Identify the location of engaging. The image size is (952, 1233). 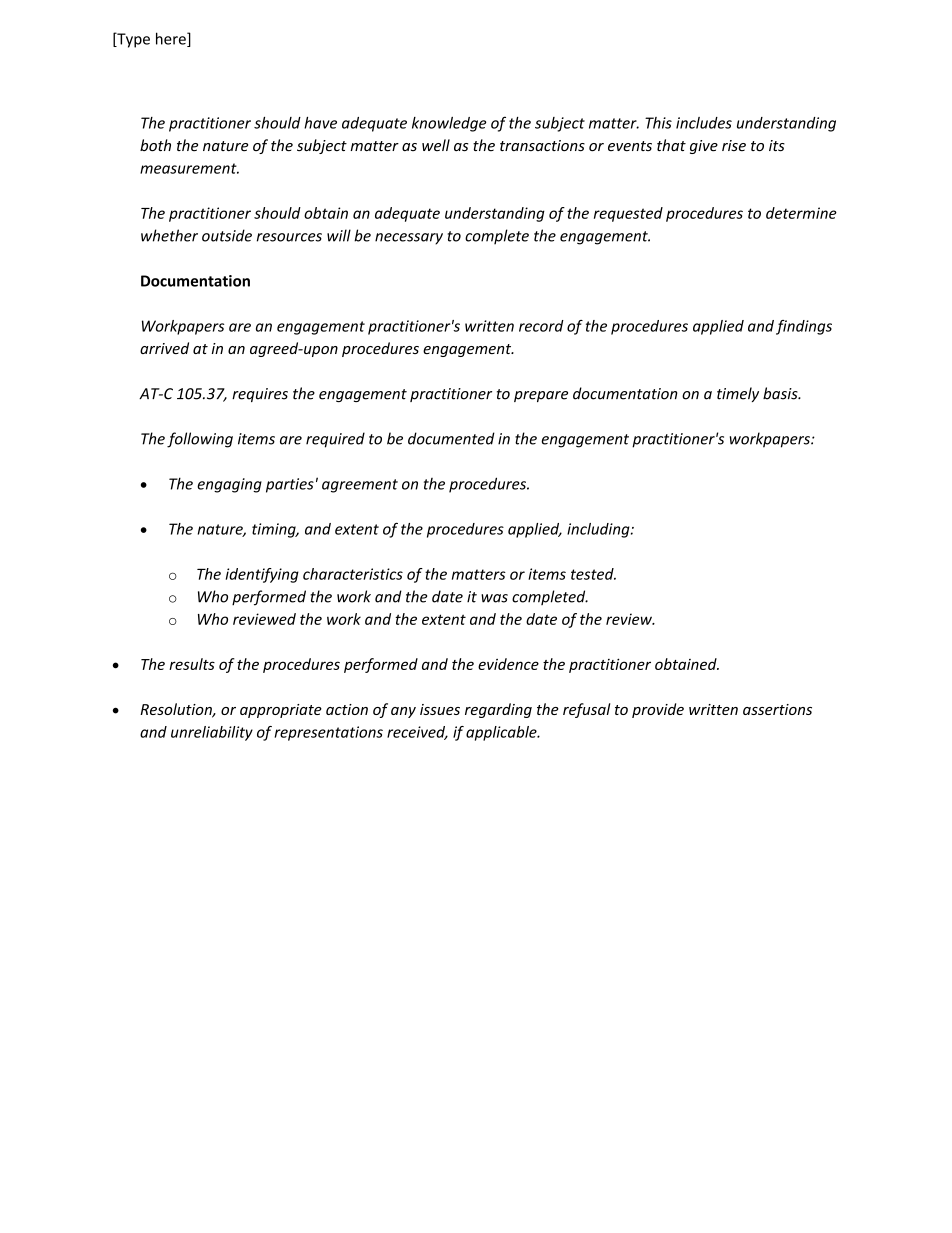
(229, 485).
